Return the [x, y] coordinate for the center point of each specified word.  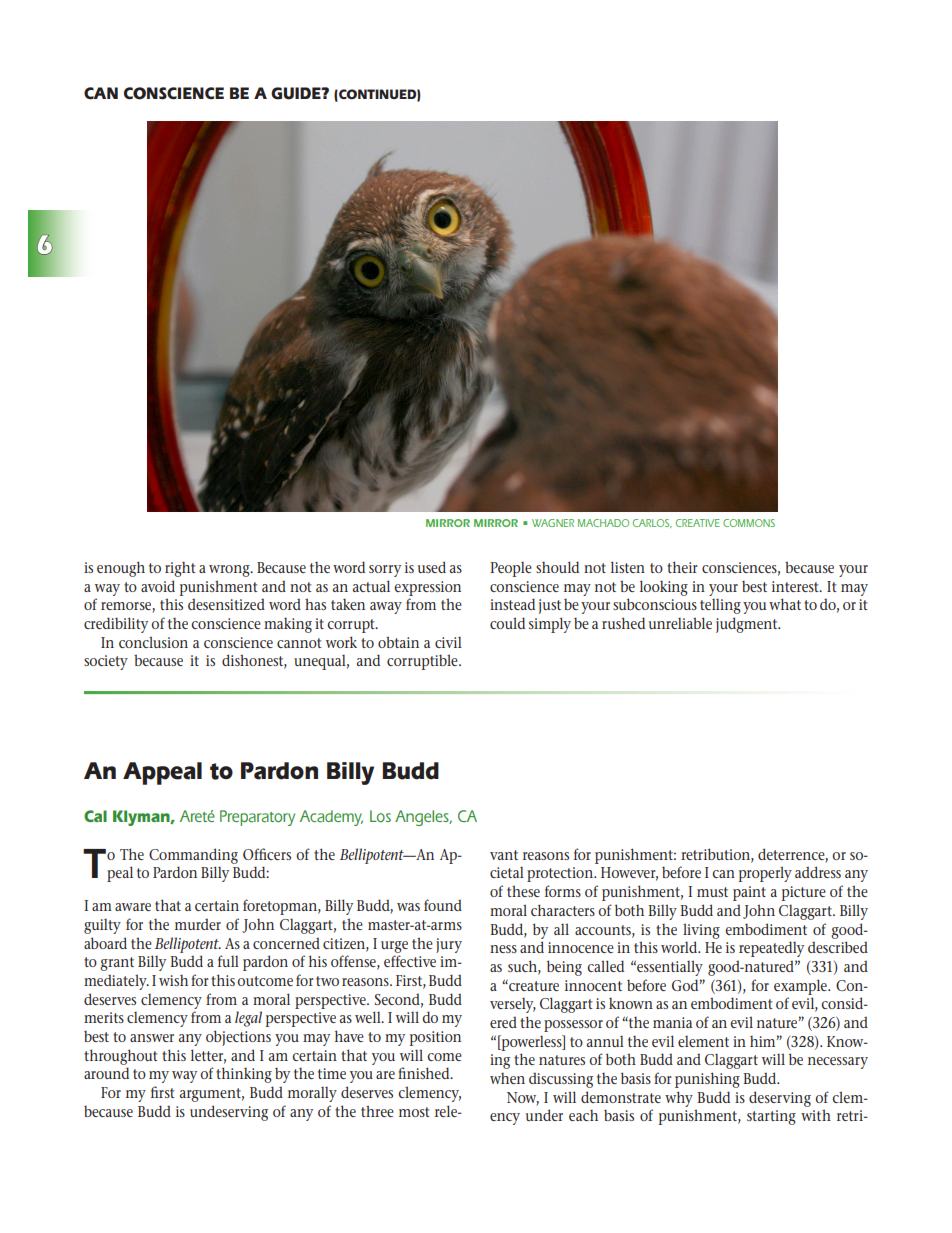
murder [198, 924]
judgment [748, 625]
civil [448, 642]
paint [749, 893]
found [443, 905]
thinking [244, 1075]
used [432, 567]
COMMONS [749, 523]
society [106, 662]
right [180, 569]
